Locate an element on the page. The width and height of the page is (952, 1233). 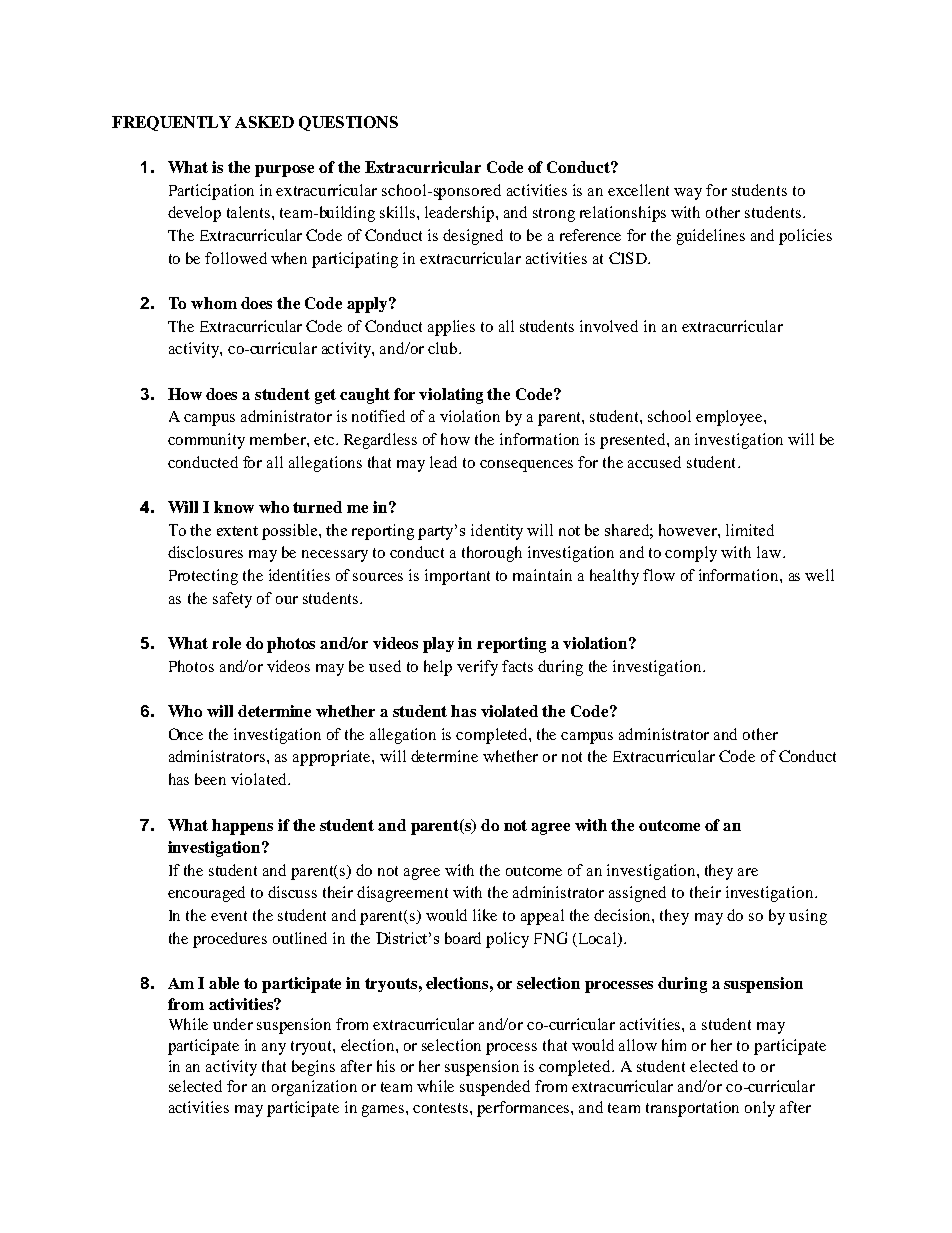
safety is located at coordinates (232, 600).
